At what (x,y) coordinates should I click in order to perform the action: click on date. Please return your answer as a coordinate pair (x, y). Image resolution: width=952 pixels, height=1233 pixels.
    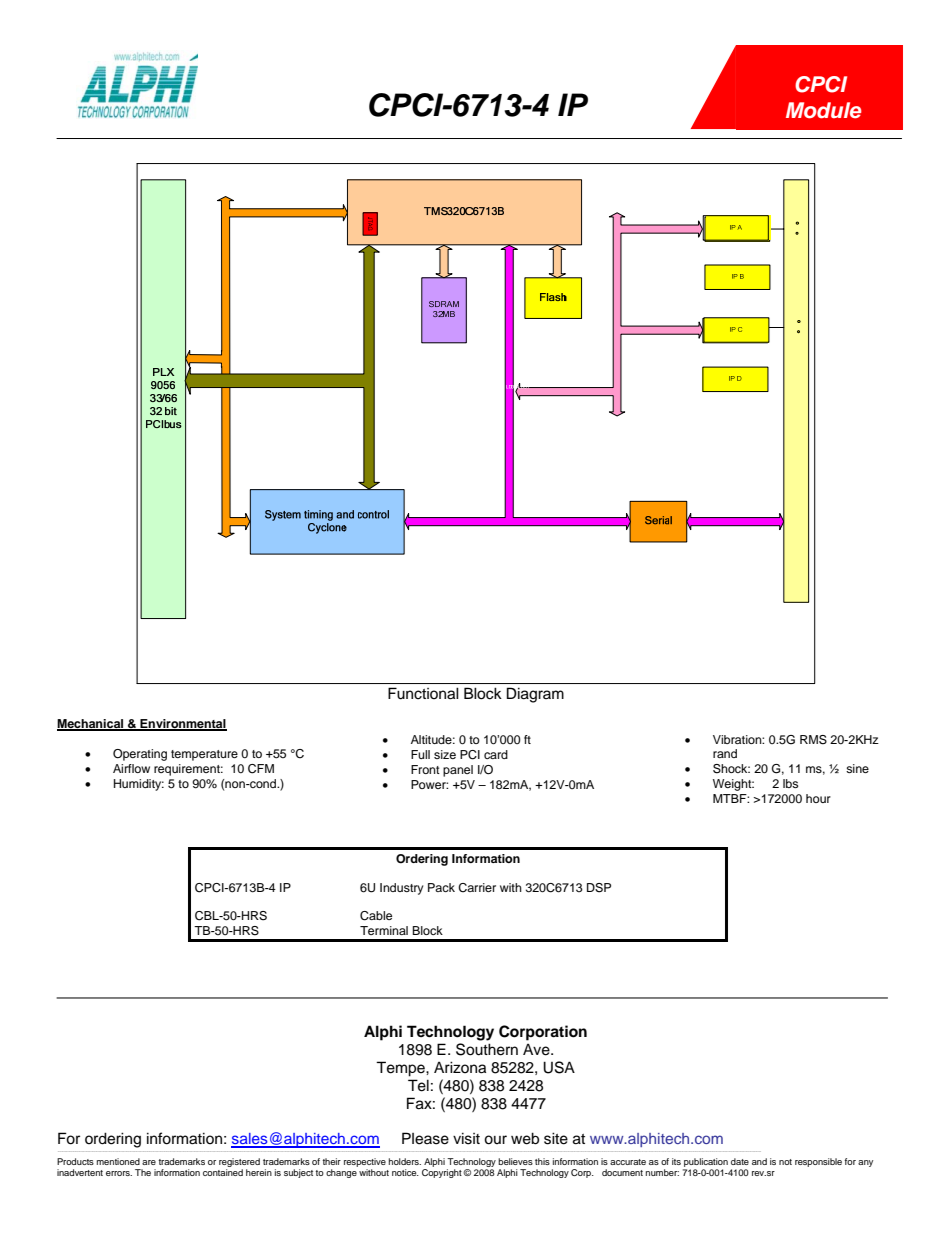
    Looking at the image, I should click on (740, 1161).
